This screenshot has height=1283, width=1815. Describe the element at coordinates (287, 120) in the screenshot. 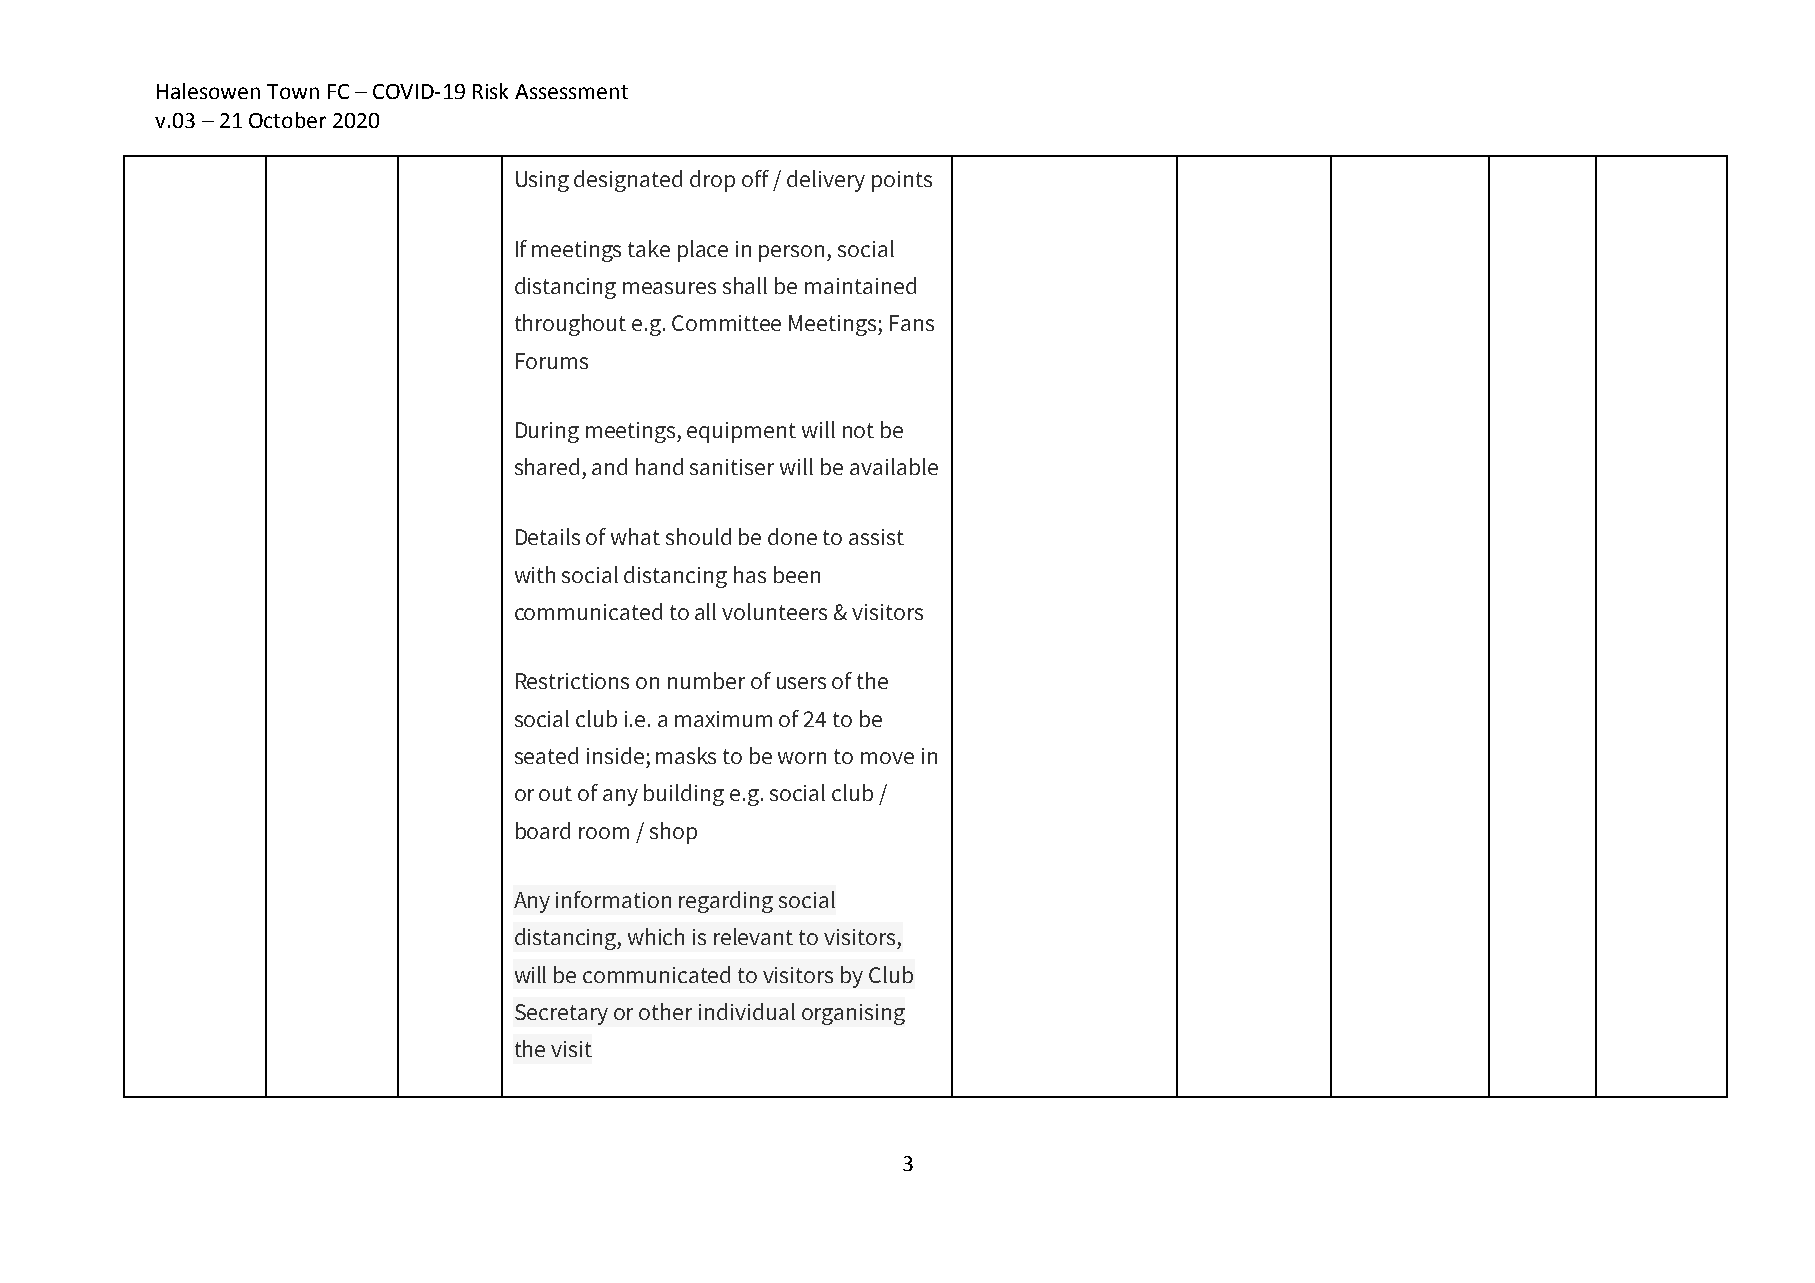

I see `October` at that location.
